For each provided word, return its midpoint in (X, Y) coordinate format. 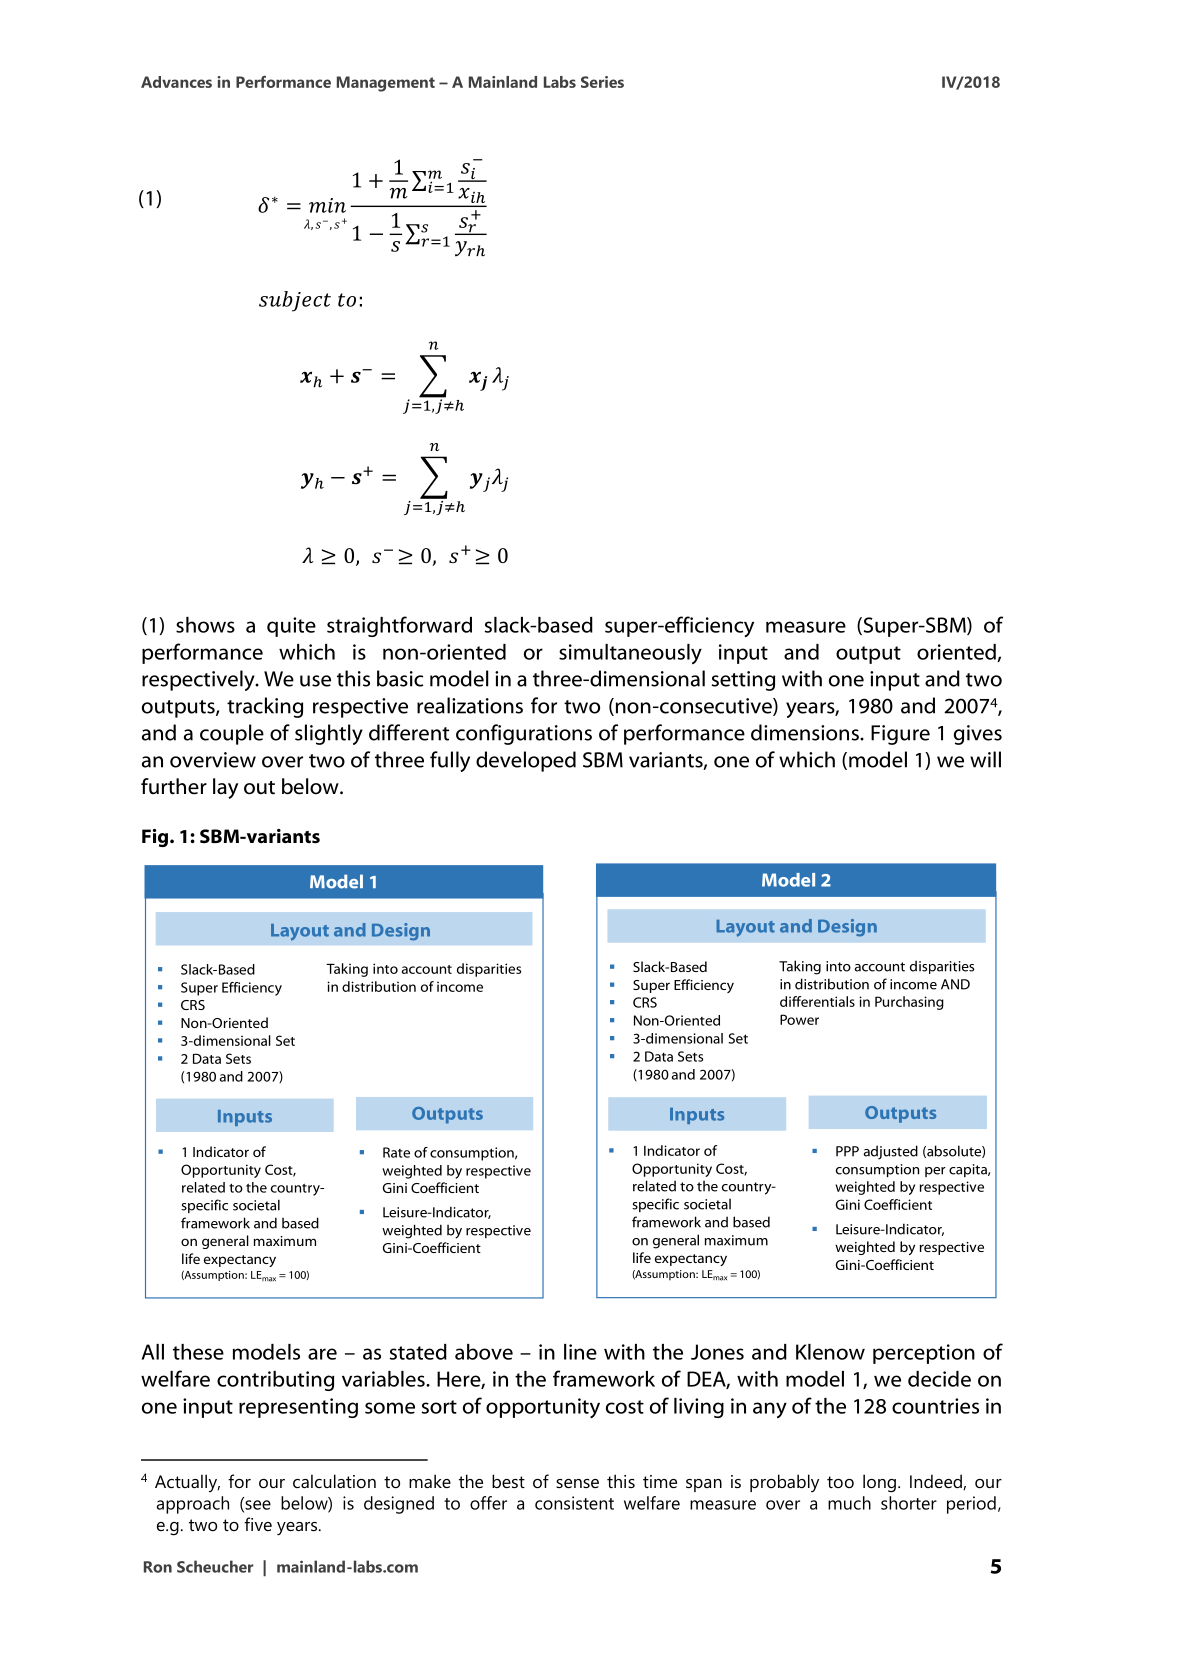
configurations (524, 734)
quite (291, 627)
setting (743, 681)
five (258, 1524)
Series (602, 82)
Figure (900, 735)
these (198, 1352)
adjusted (891, 1152)
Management (386, 84)
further (174, 786)
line (580, 1352)
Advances (176, 82)
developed (526, 761)
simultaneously (630, 654)
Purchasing (909, 1003)
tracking (265, 707)
